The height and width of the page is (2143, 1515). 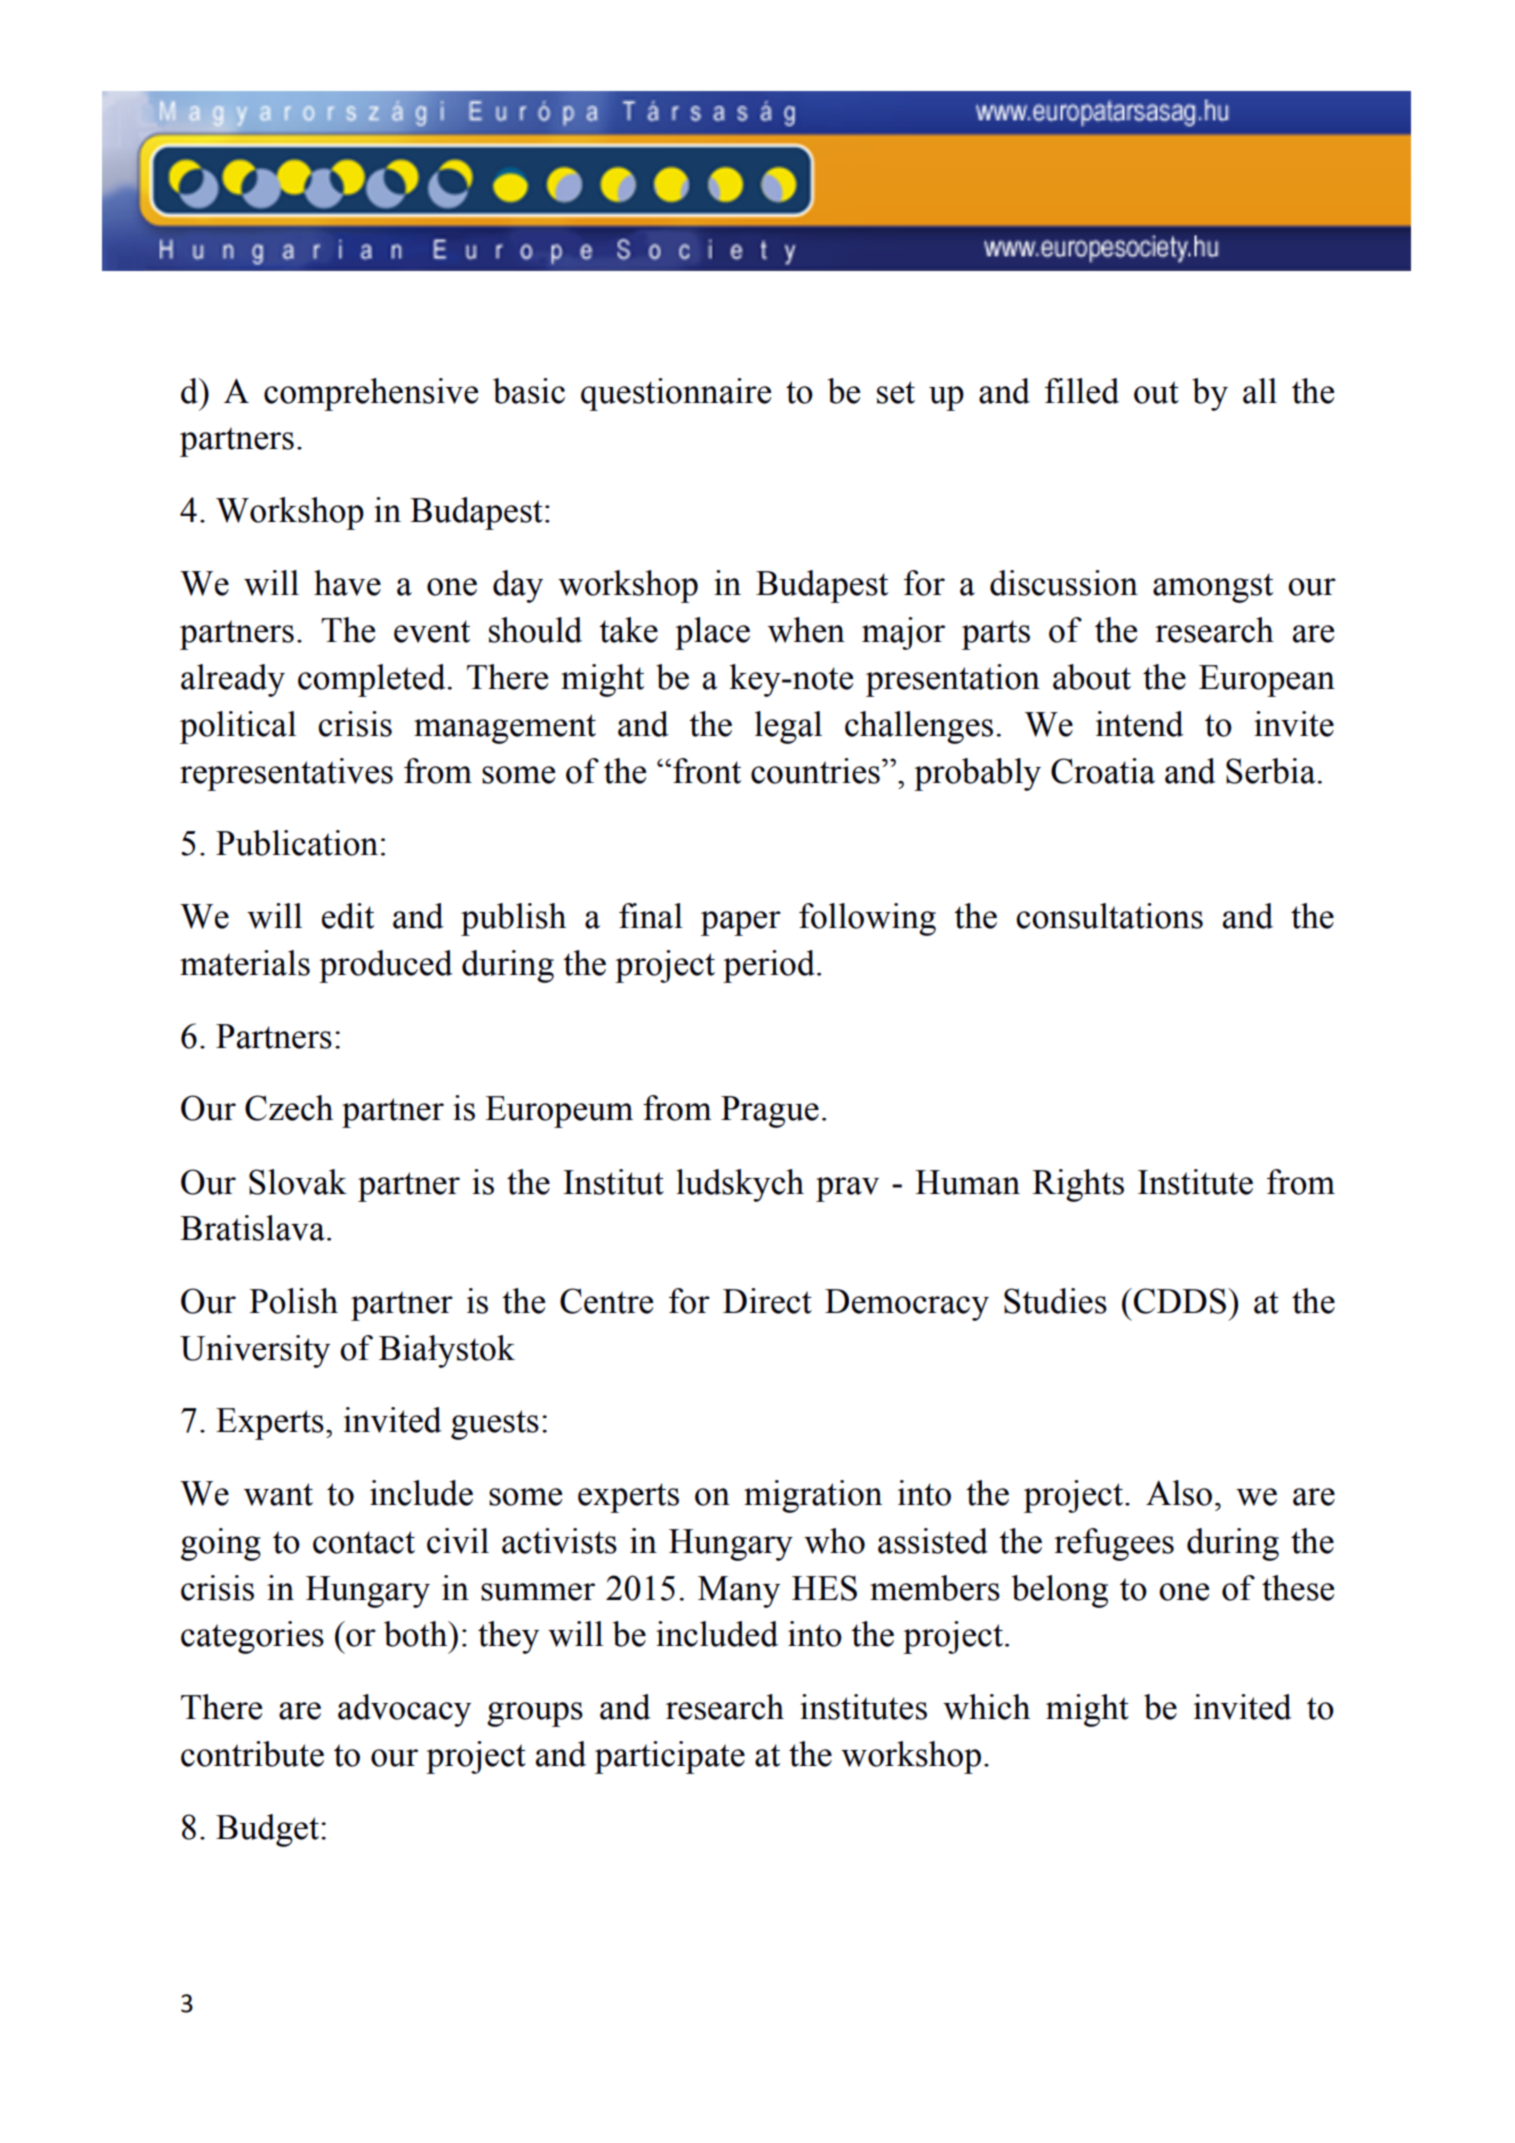 What do you see at coordinates (1082, 391) in the page?
I see `filled` at bounding box center [1082, 391].
